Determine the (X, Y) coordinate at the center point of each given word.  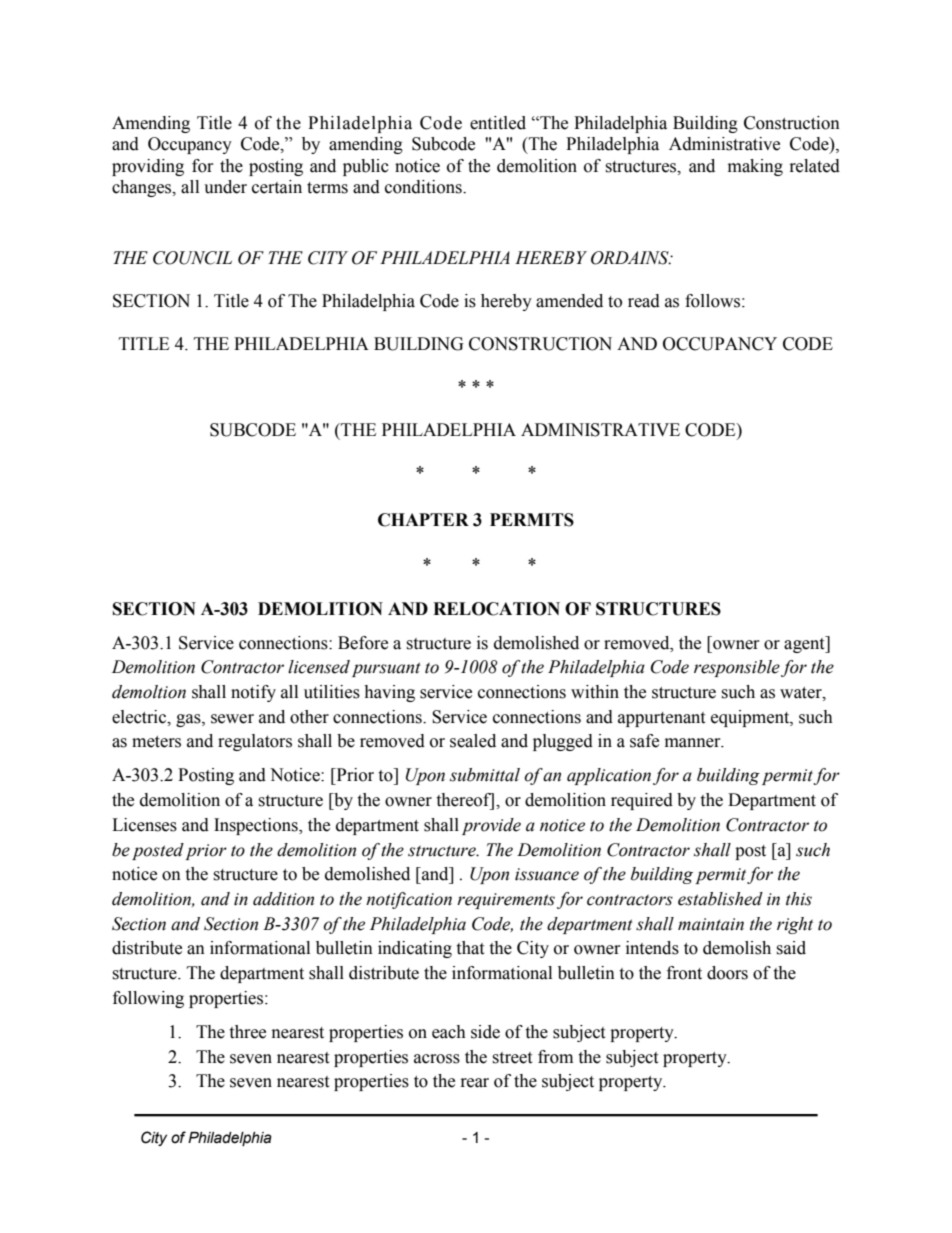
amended (569, 301)
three (247, 1032)
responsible (737, 668)
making (755, 167)
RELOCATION (496, 609)
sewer (232, 719)
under (225, 187)
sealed (473, 741)
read (644, 301)
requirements (506, 901)
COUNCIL (192, 258)
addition (283, 899)
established (720, 899)
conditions (424, 187)
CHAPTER (423, 520)
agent (805, 644)
